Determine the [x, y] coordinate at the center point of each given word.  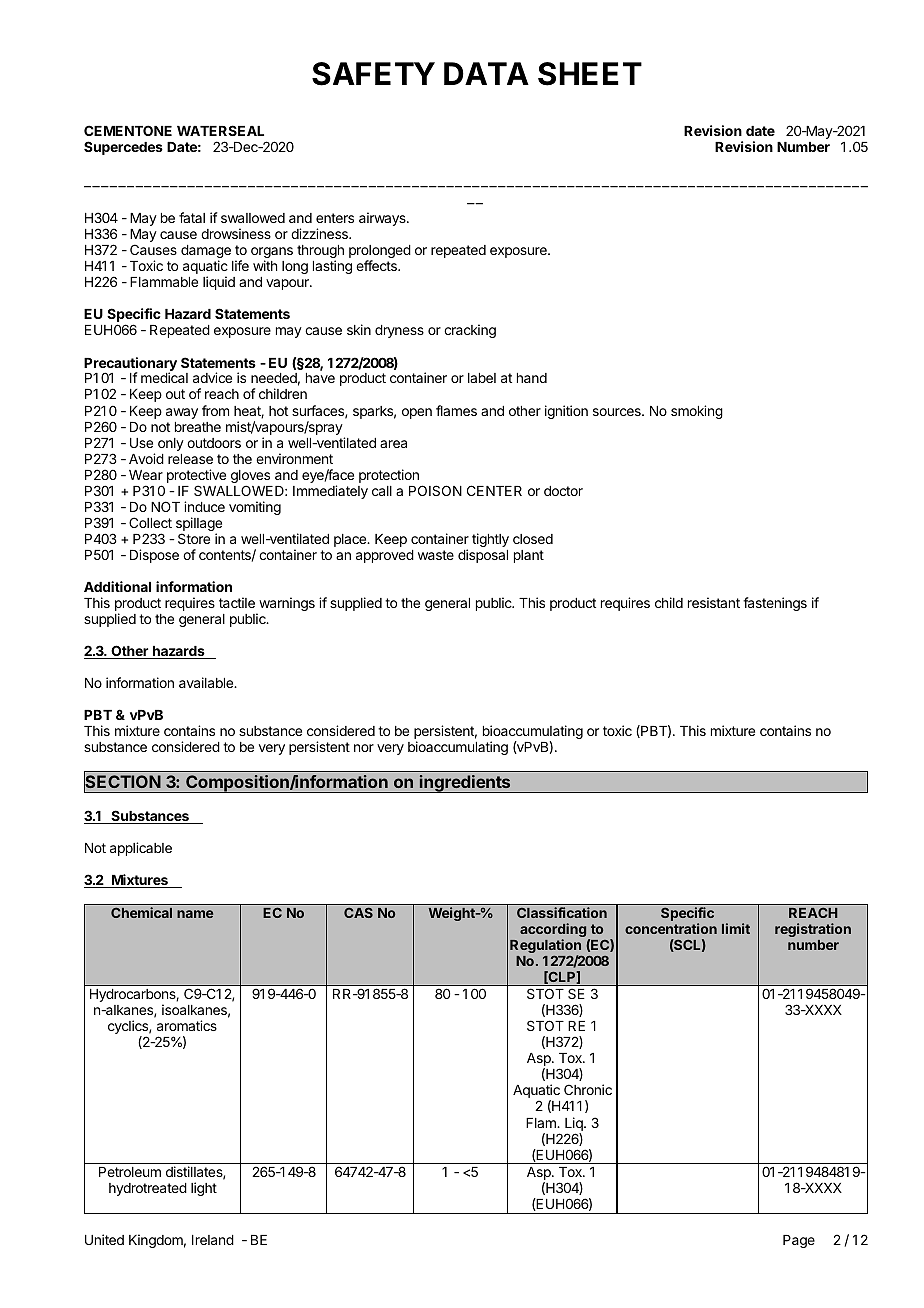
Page [799, 1241]
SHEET [590, 74]
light [204, 1189]
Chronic [588, 1089]
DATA [486, 73]
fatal [192, 217]
